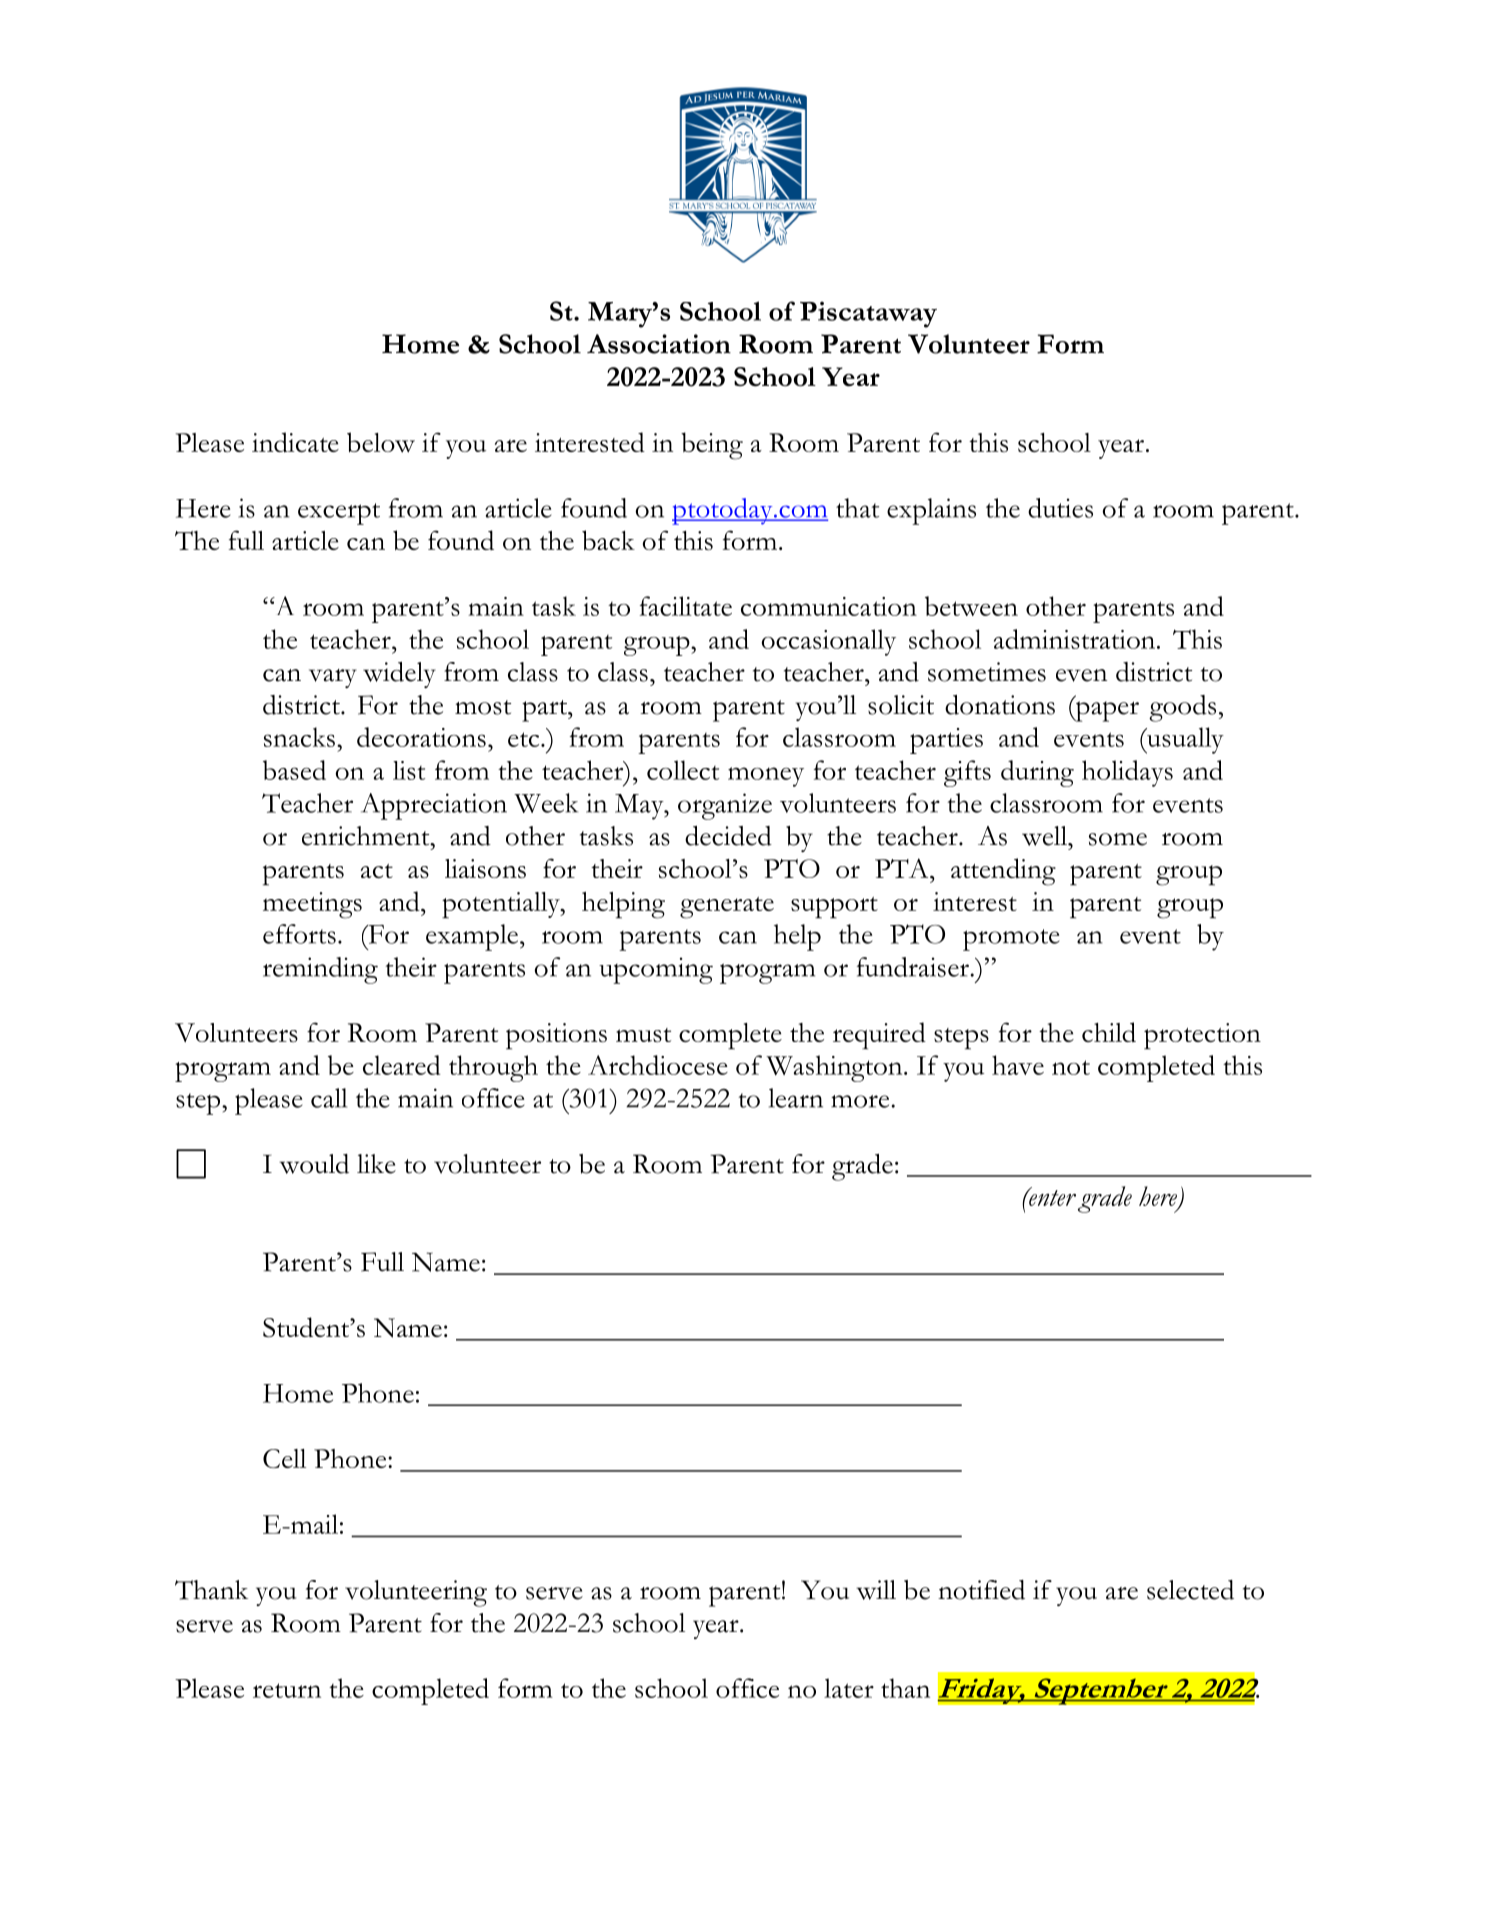 The height and width of the document is (1923, 1486). What do you see at coordinates (1060, 508) in the document?
I see `duties` at bounding box center [1060, 508].
